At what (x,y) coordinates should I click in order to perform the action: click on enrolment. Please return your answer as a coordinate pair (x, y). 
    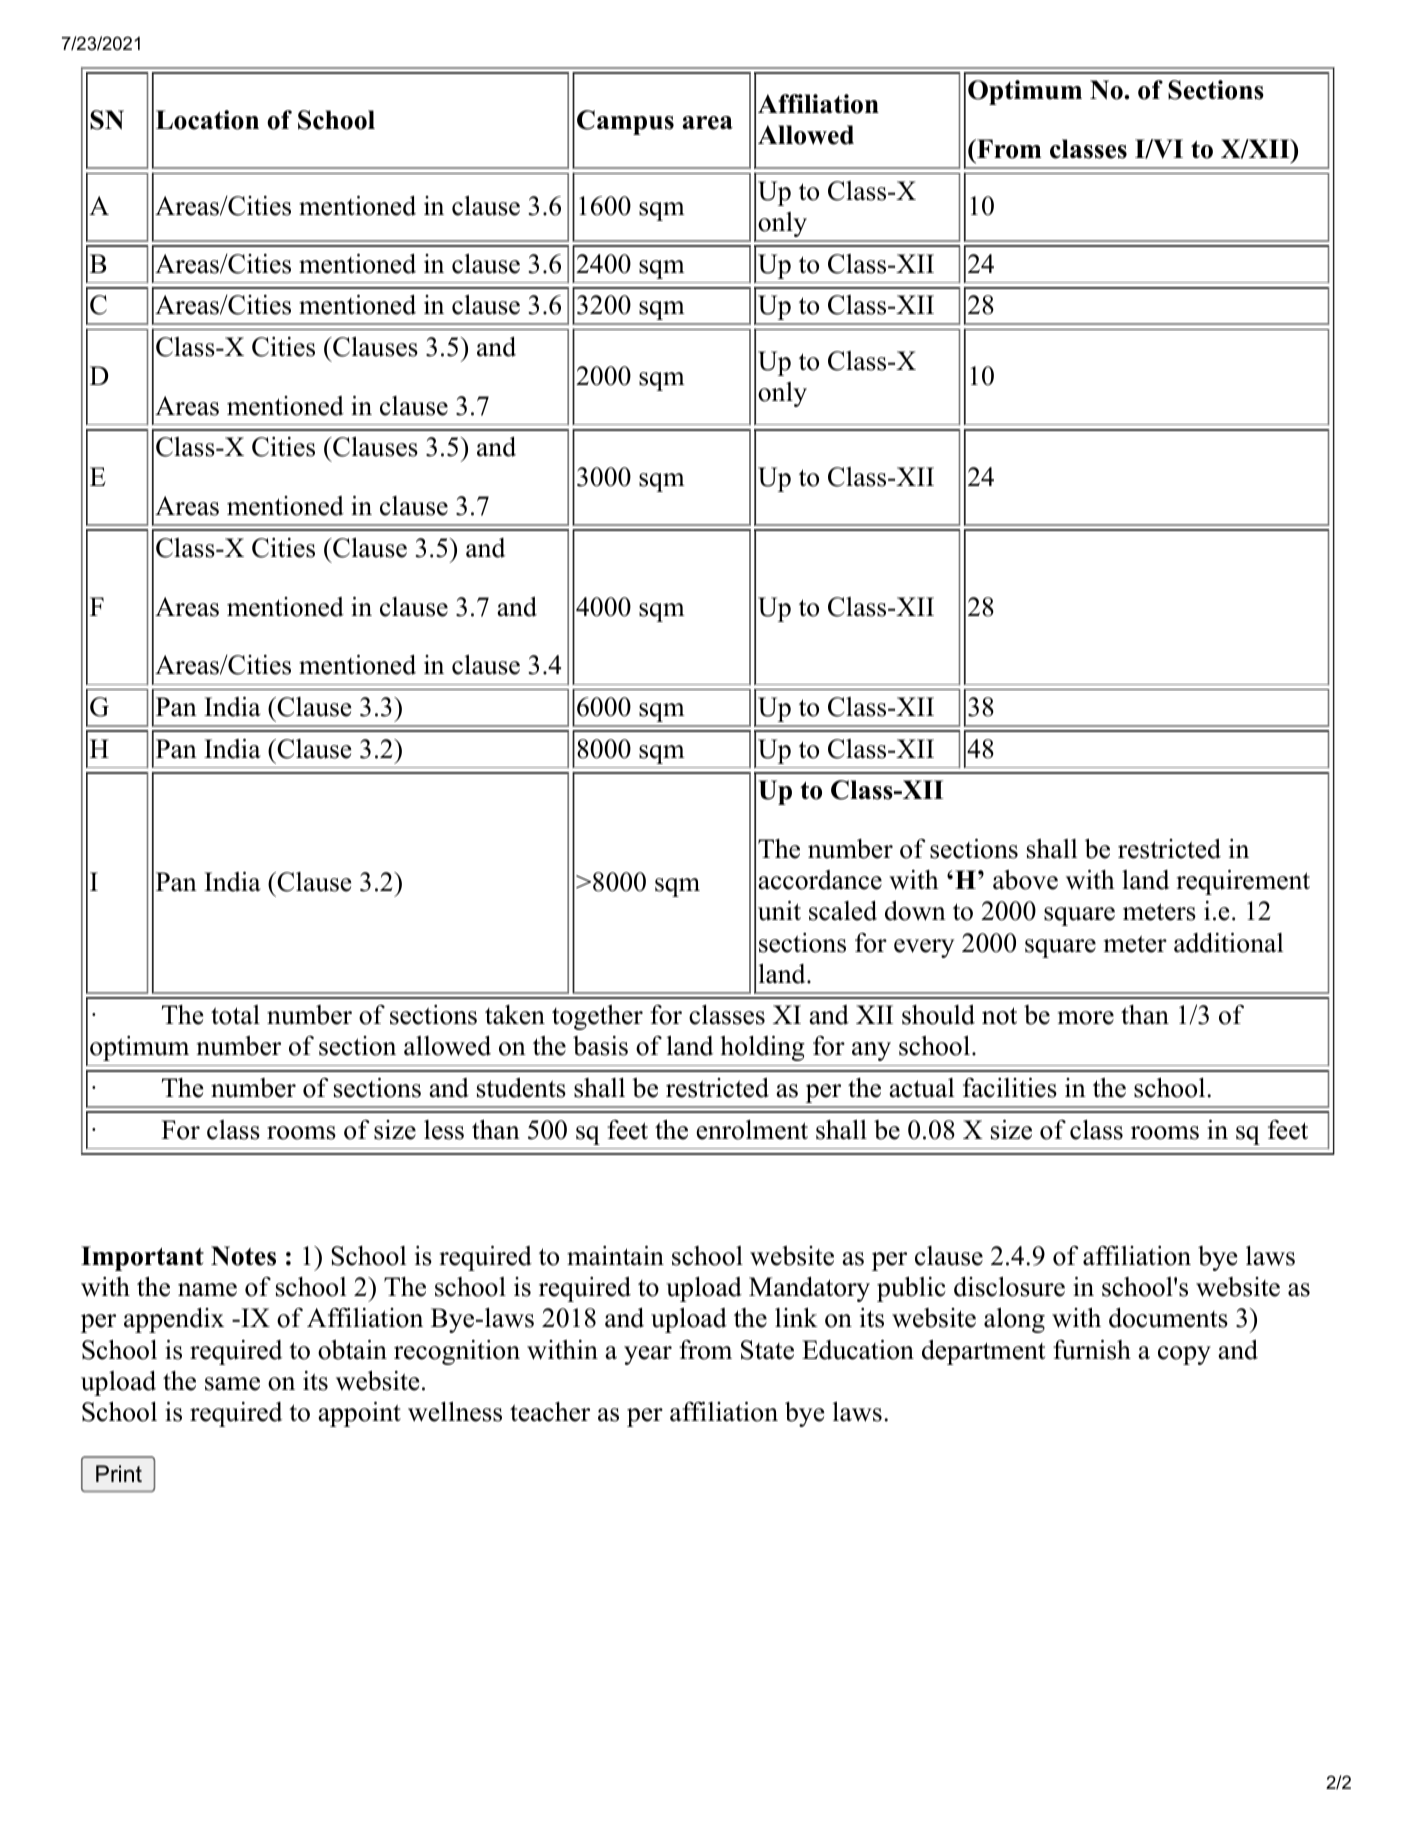
    Looking at the image, I should click on (752, 1130).
